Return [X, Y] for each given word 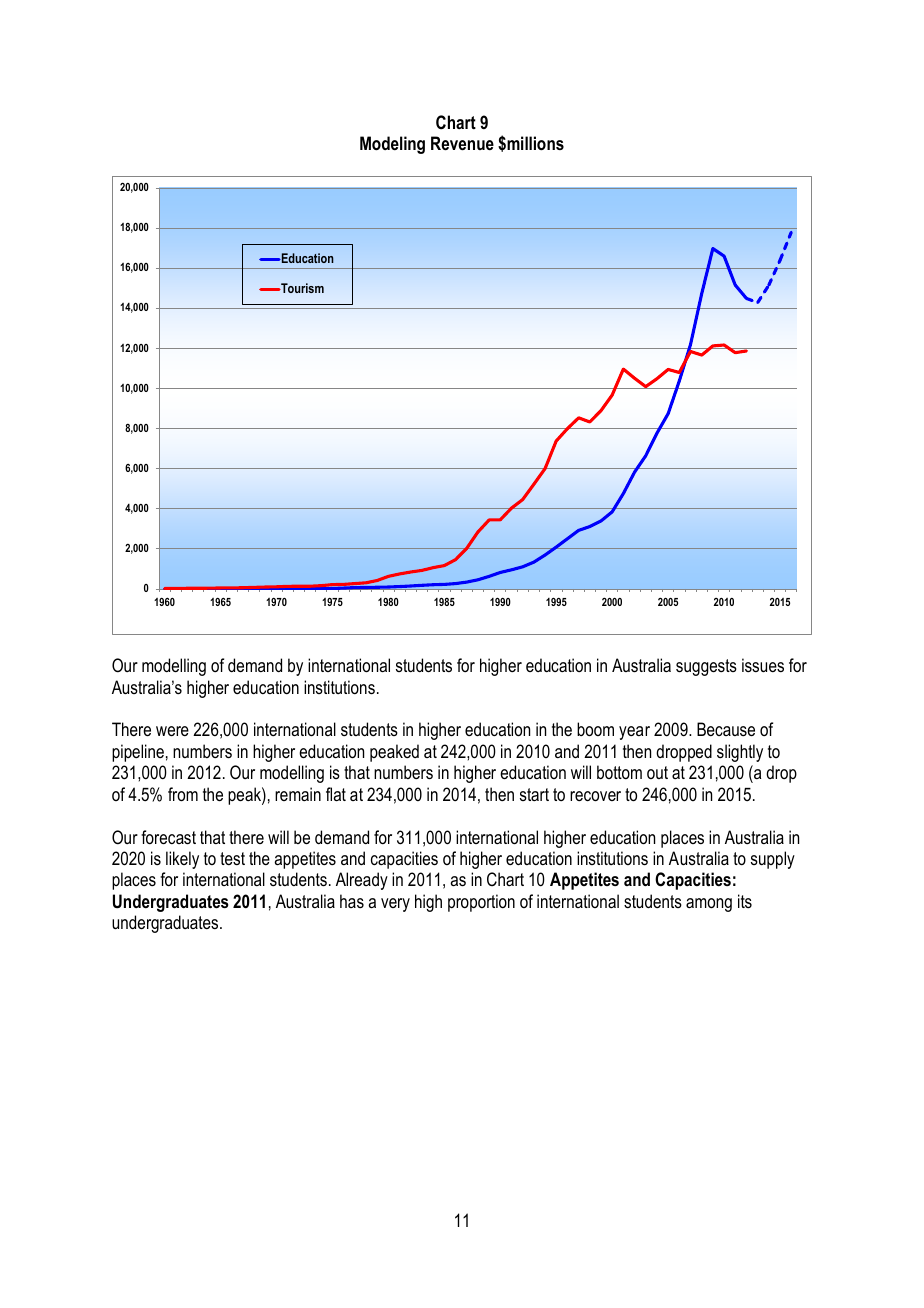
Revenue [462, 143]
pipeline [138, 753]
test [232, 858]
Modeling [392, 145]
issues [763, 665]
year [634, 733]
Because [726, 729]
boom [595, 729]
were [172, 731]
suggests [706, 667]
